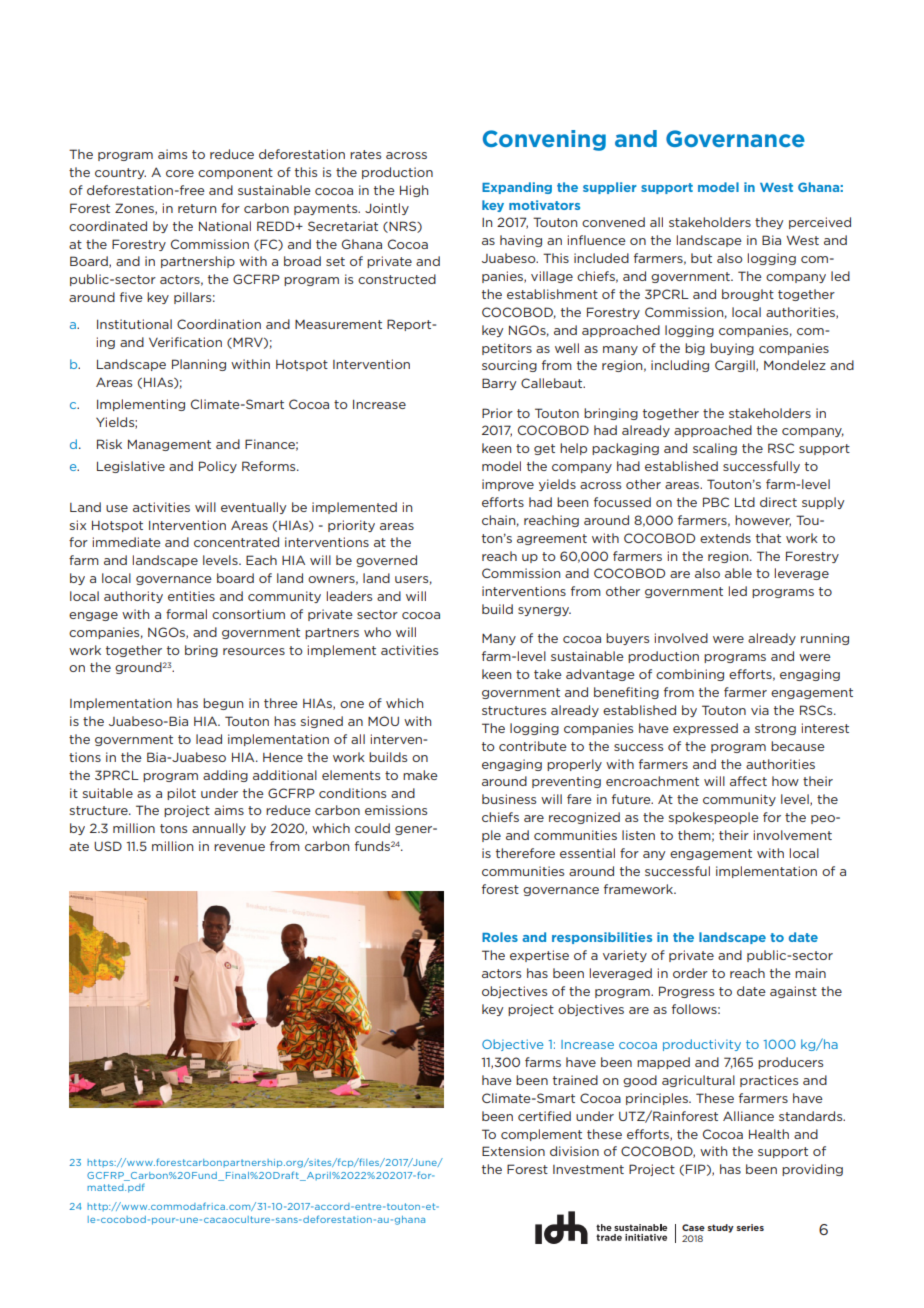 The height and width of the screenshot is (1308, 924). I want to click on via, so click(760, 710).
